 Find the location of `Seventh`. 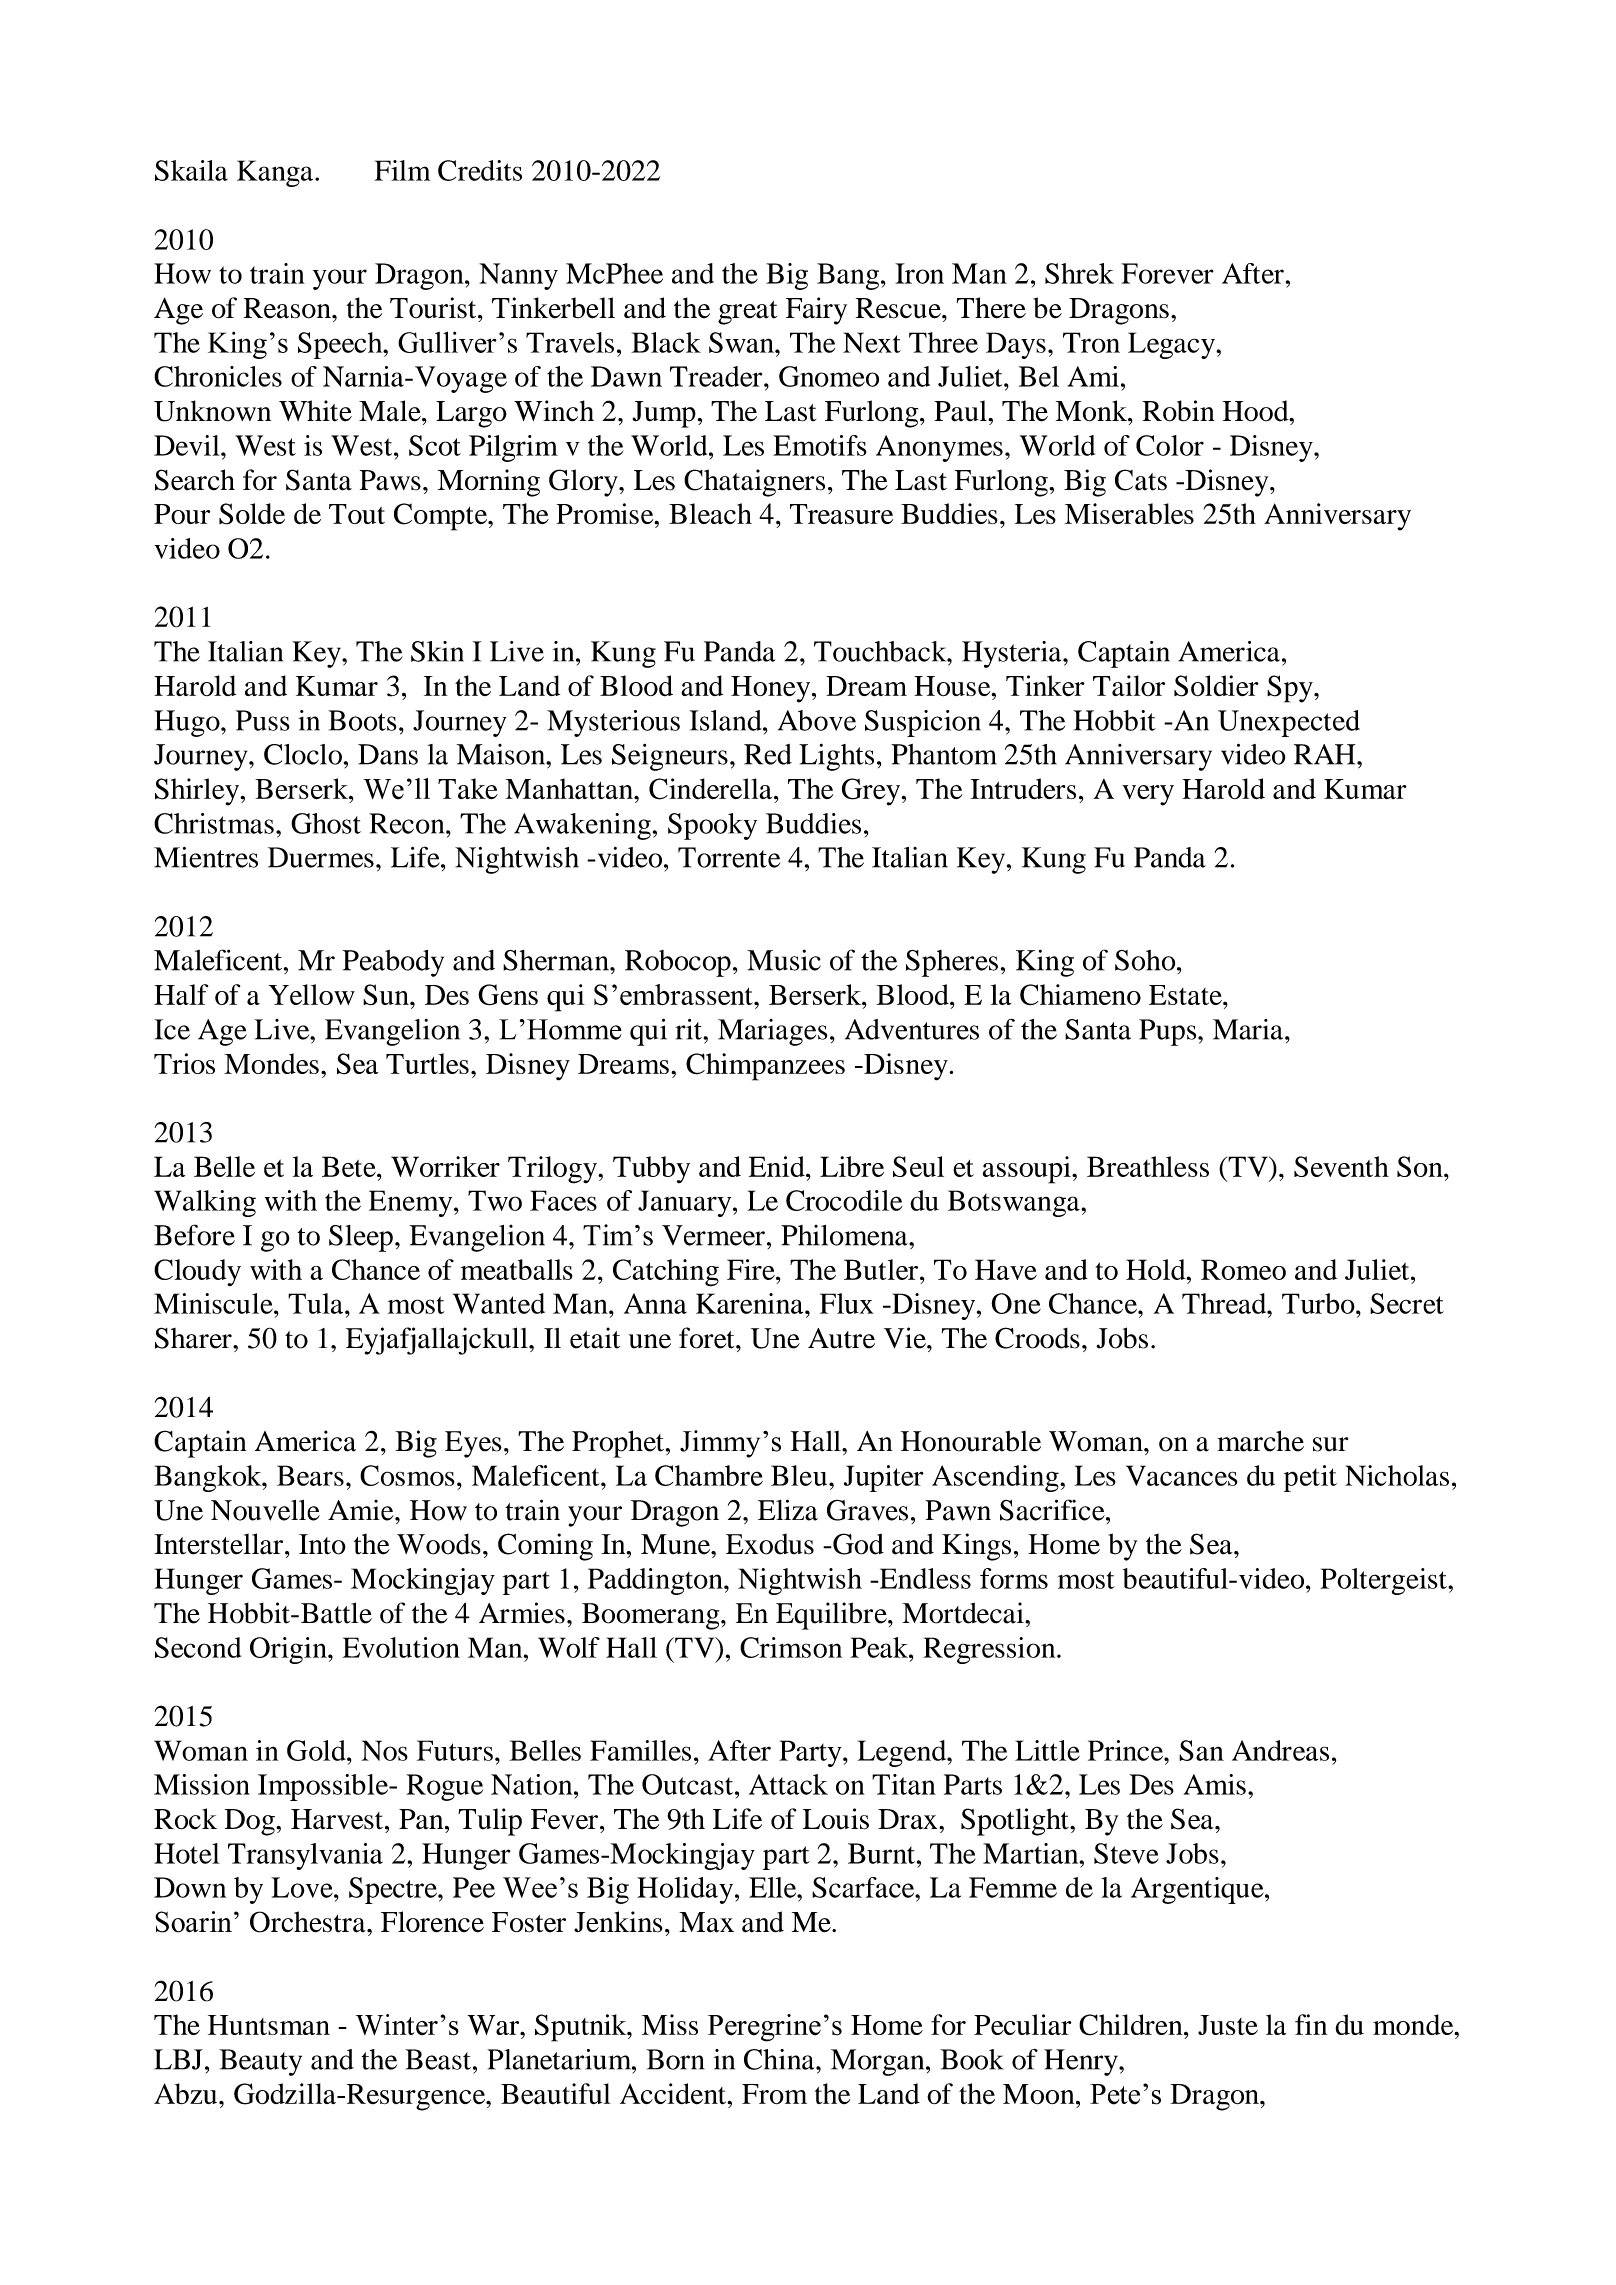

Seventh is located at coordinates (1341, 1166).
